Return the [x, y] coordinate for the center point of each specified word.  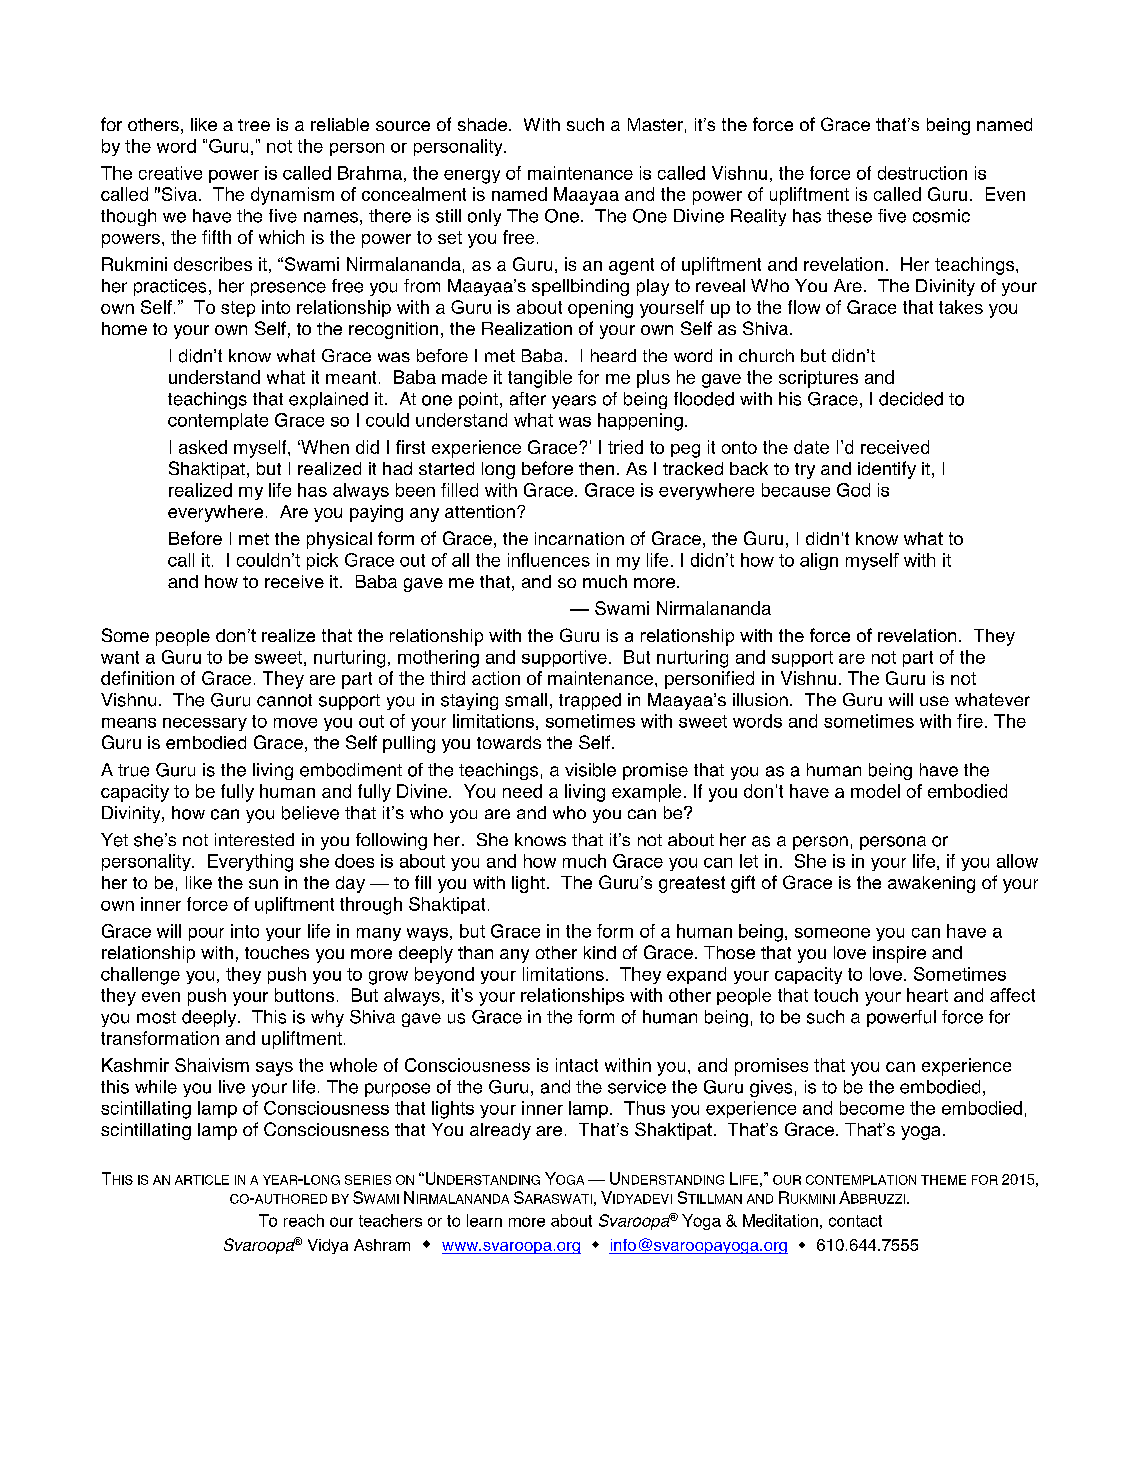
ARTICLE [202, 1180]
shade [484, 124]
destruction [922, 173]
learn [484, 1220]
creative [170, 173]
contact [855, 1221]
